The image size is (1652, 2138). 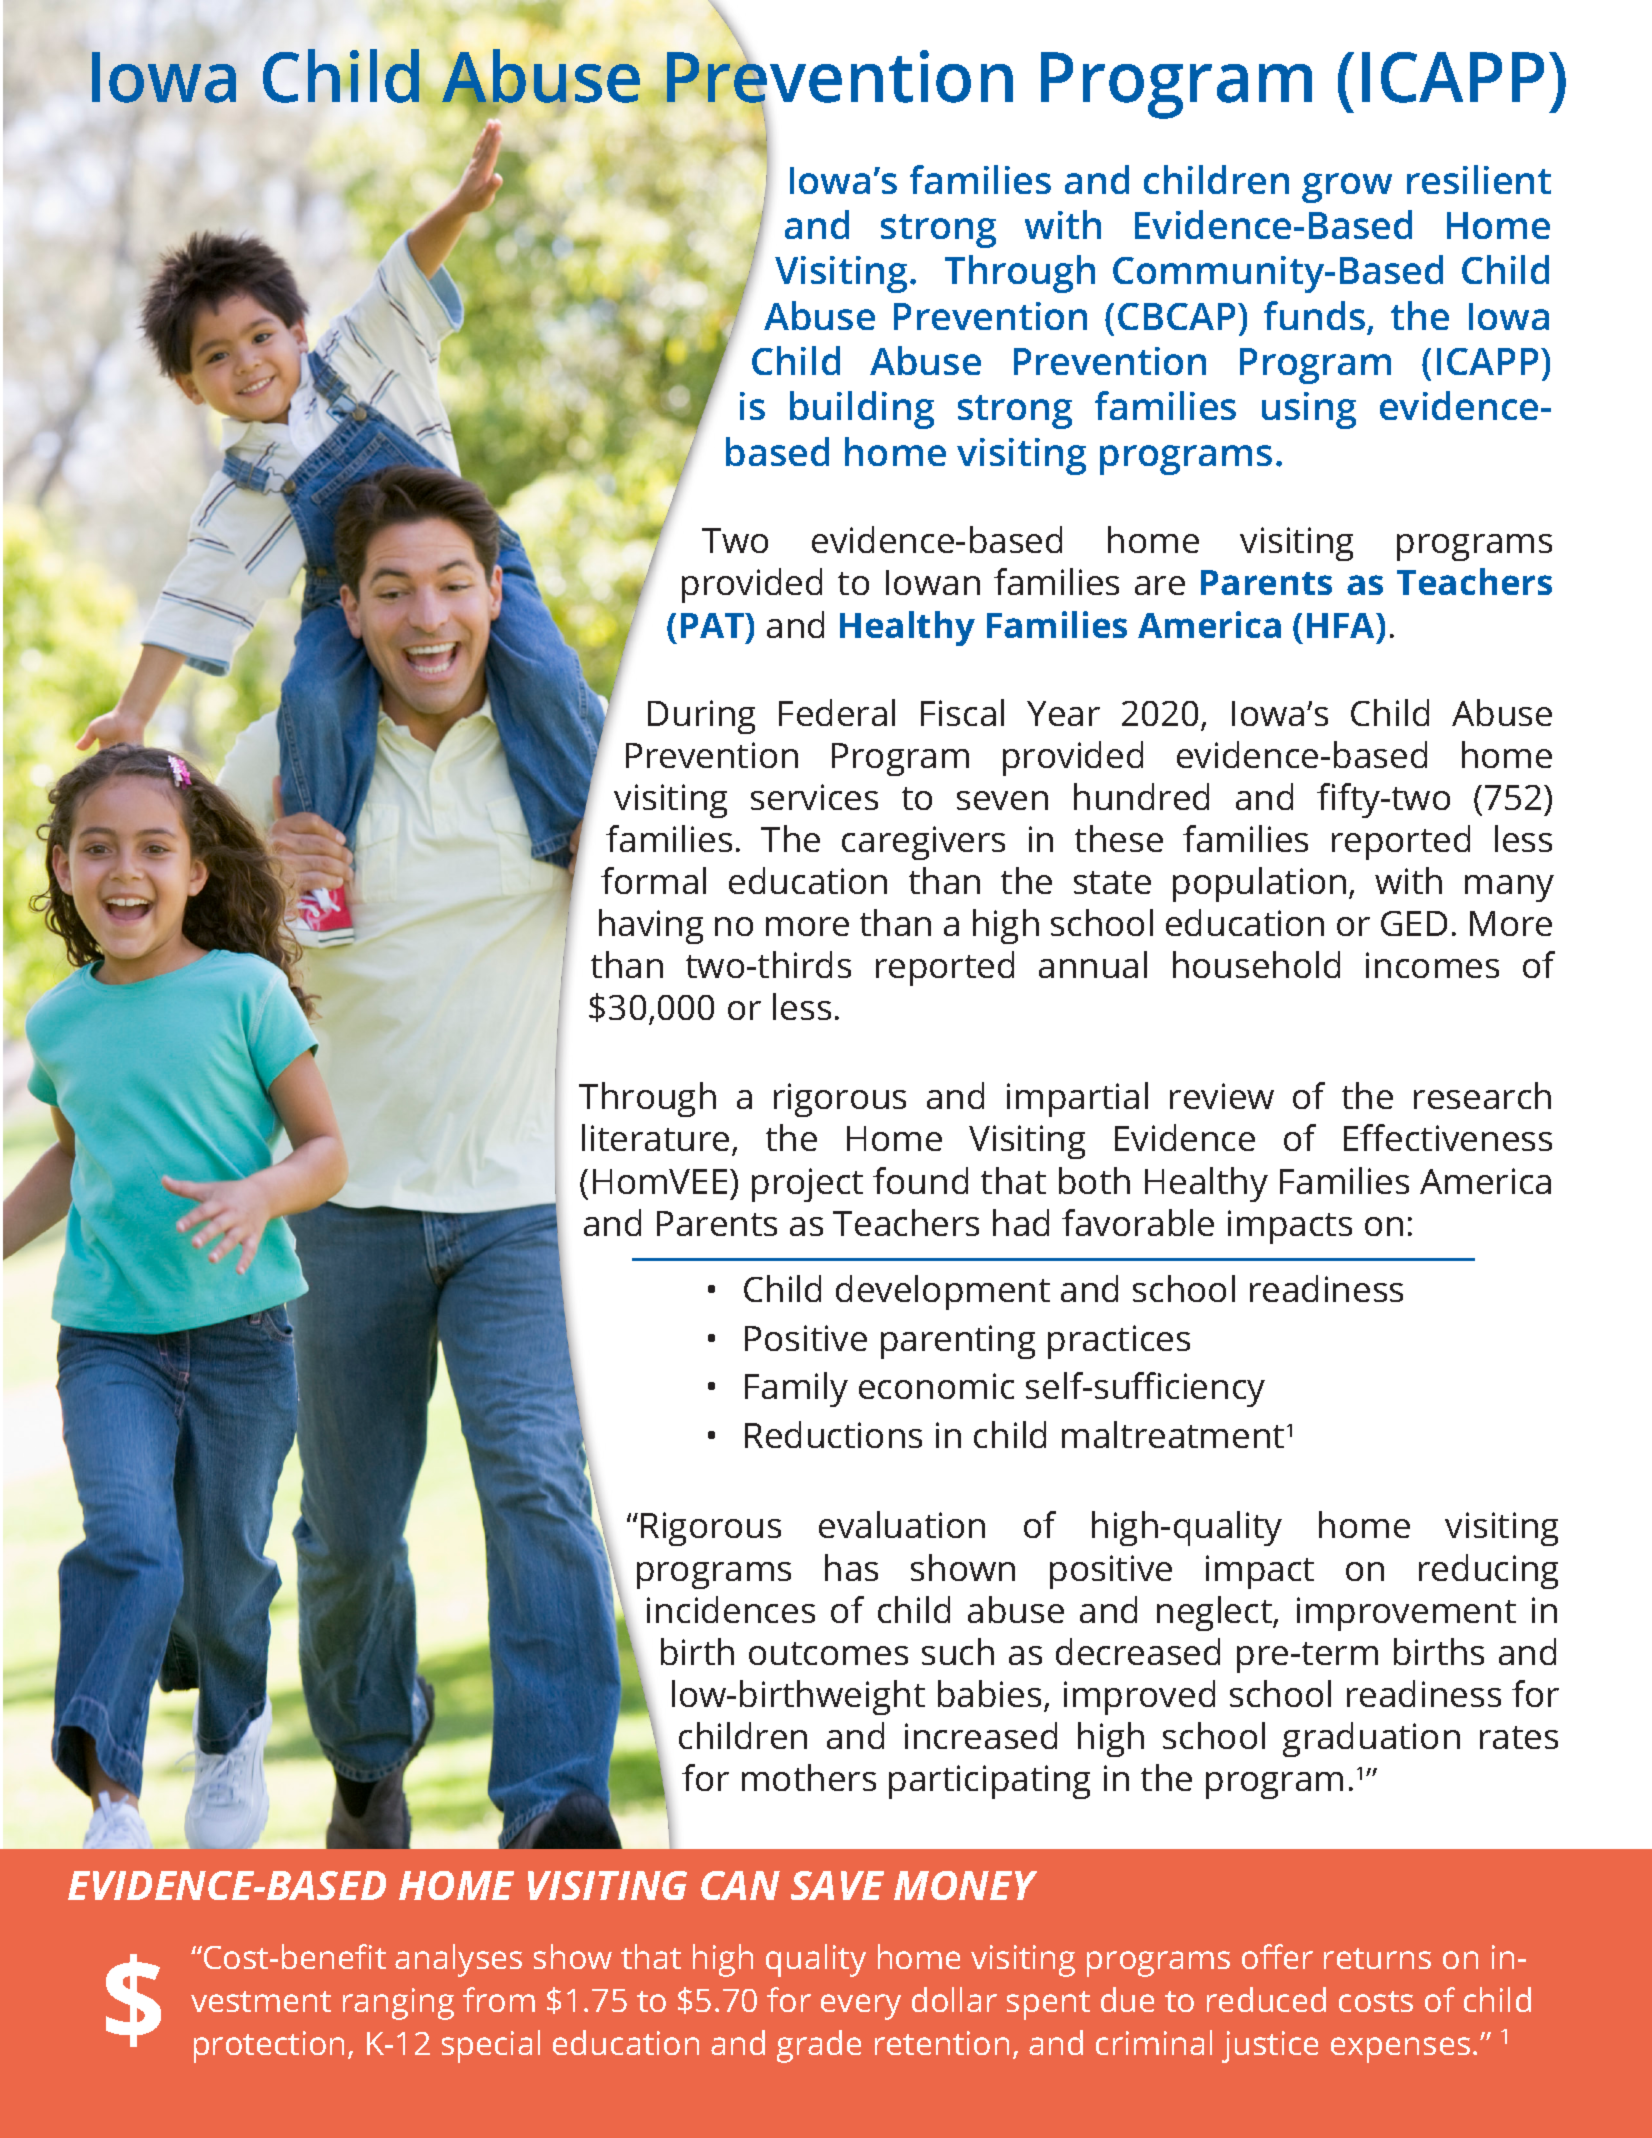 What do you see at coordinates (1347, 188) in the image?
I see `grow` at bounding box center [1347, 188].
